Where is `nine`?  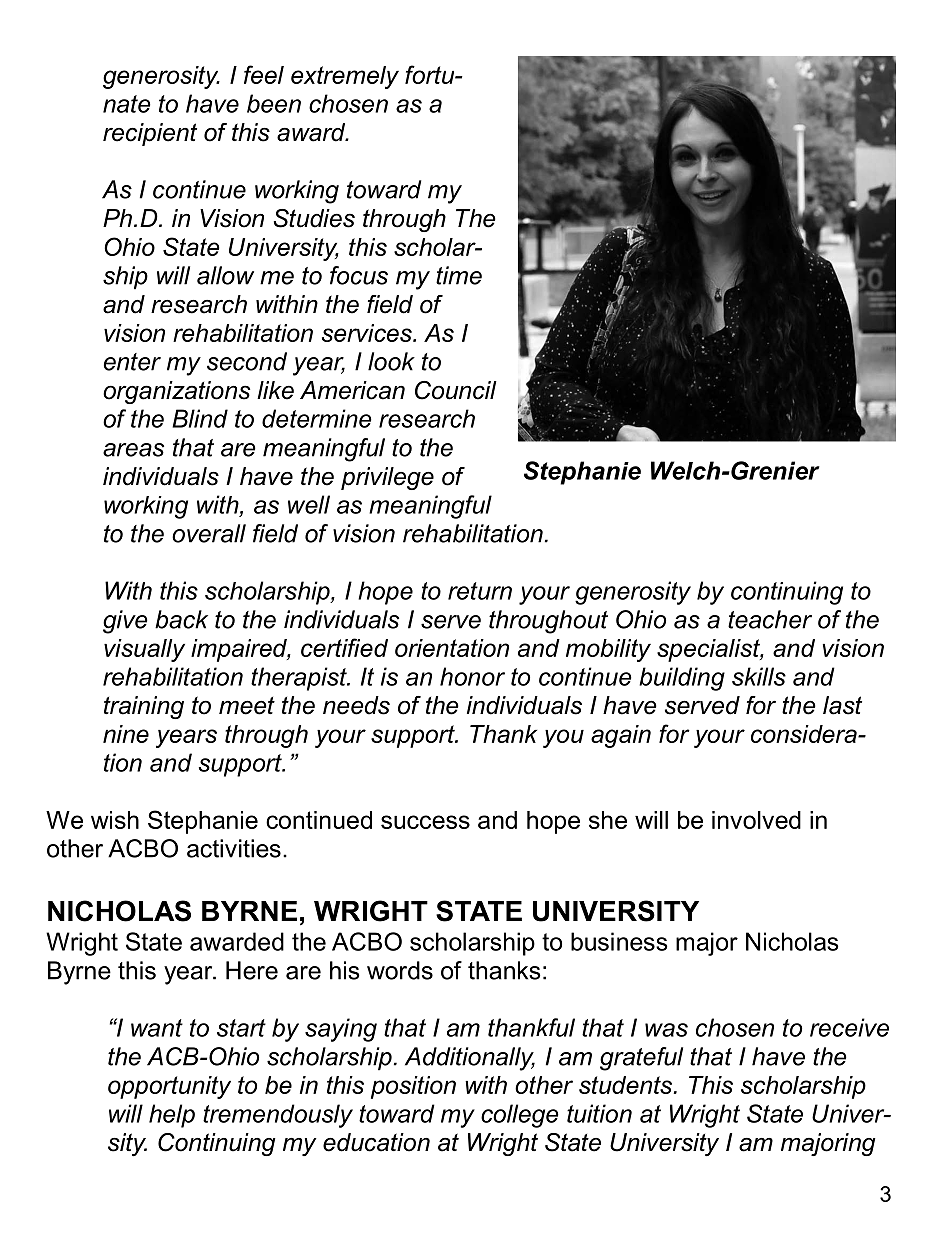
nine is located at coordinates (126, 734).
